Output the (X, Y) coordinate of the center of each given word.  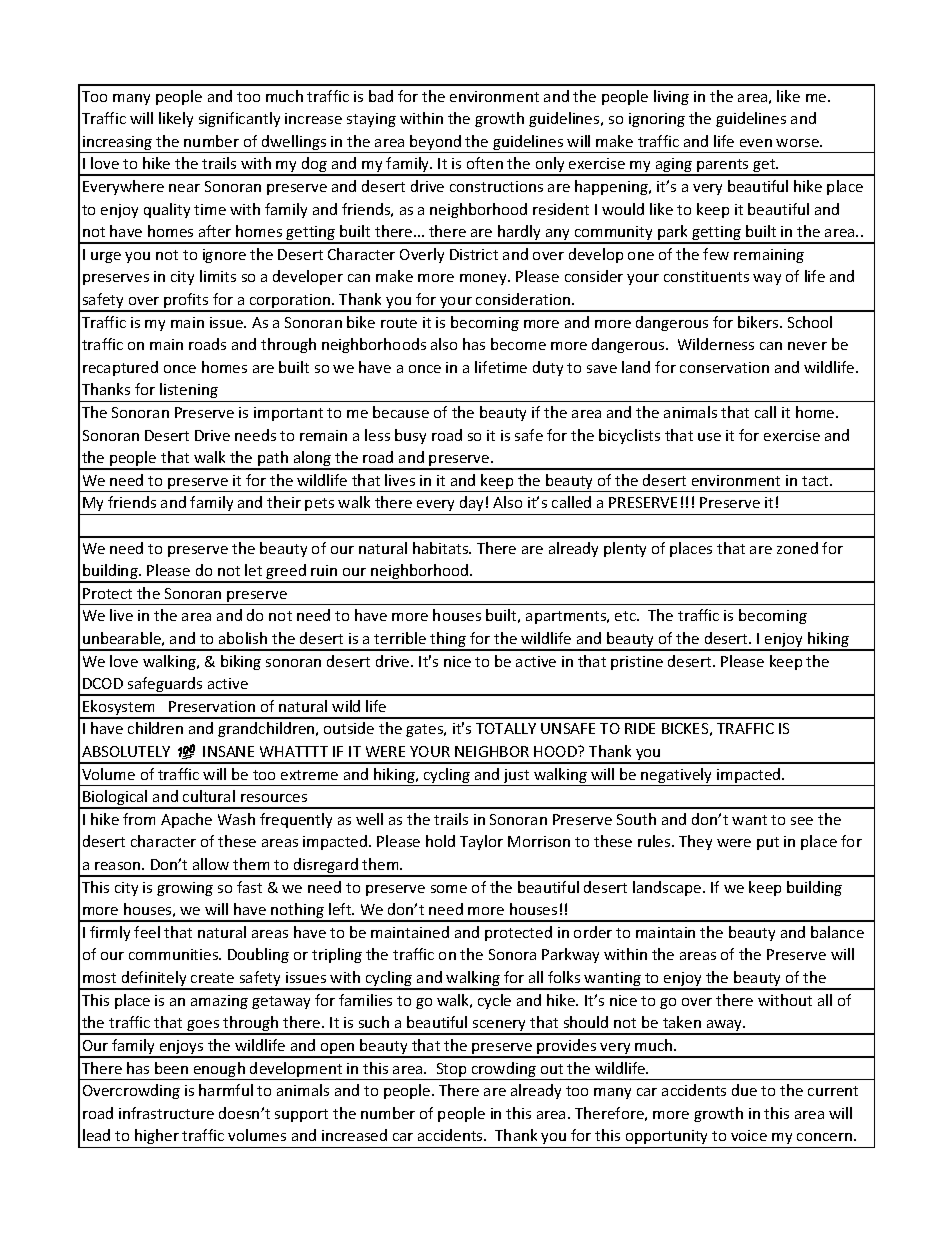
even (756, 143)
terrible (400, 638)
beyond (435, 144)
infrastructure (166, 1113)
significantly (239, 119)
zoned (797, 548)
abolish (243, 638)
